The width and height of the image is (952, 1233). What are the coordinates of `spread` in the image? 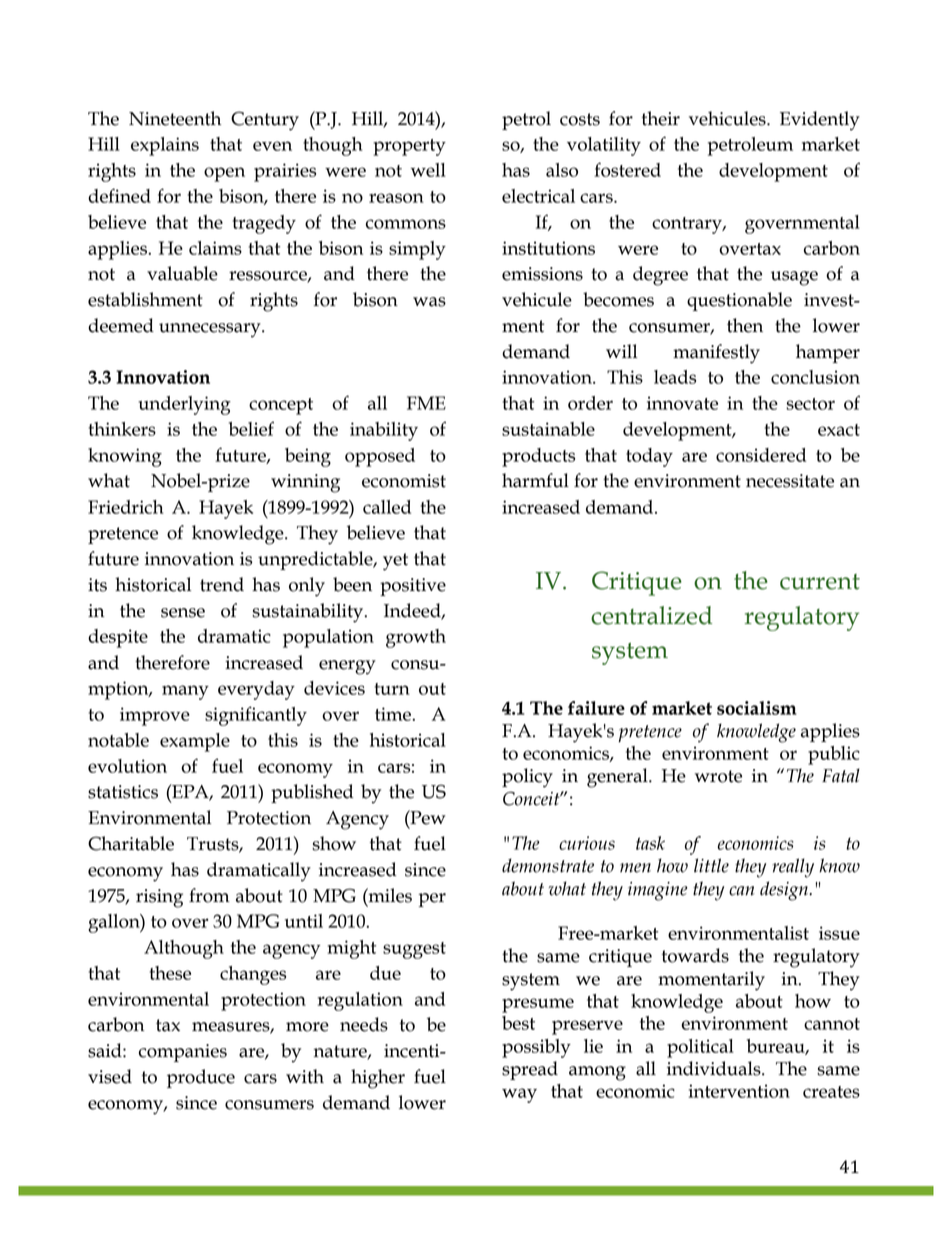 It's located at (530, 1070).
